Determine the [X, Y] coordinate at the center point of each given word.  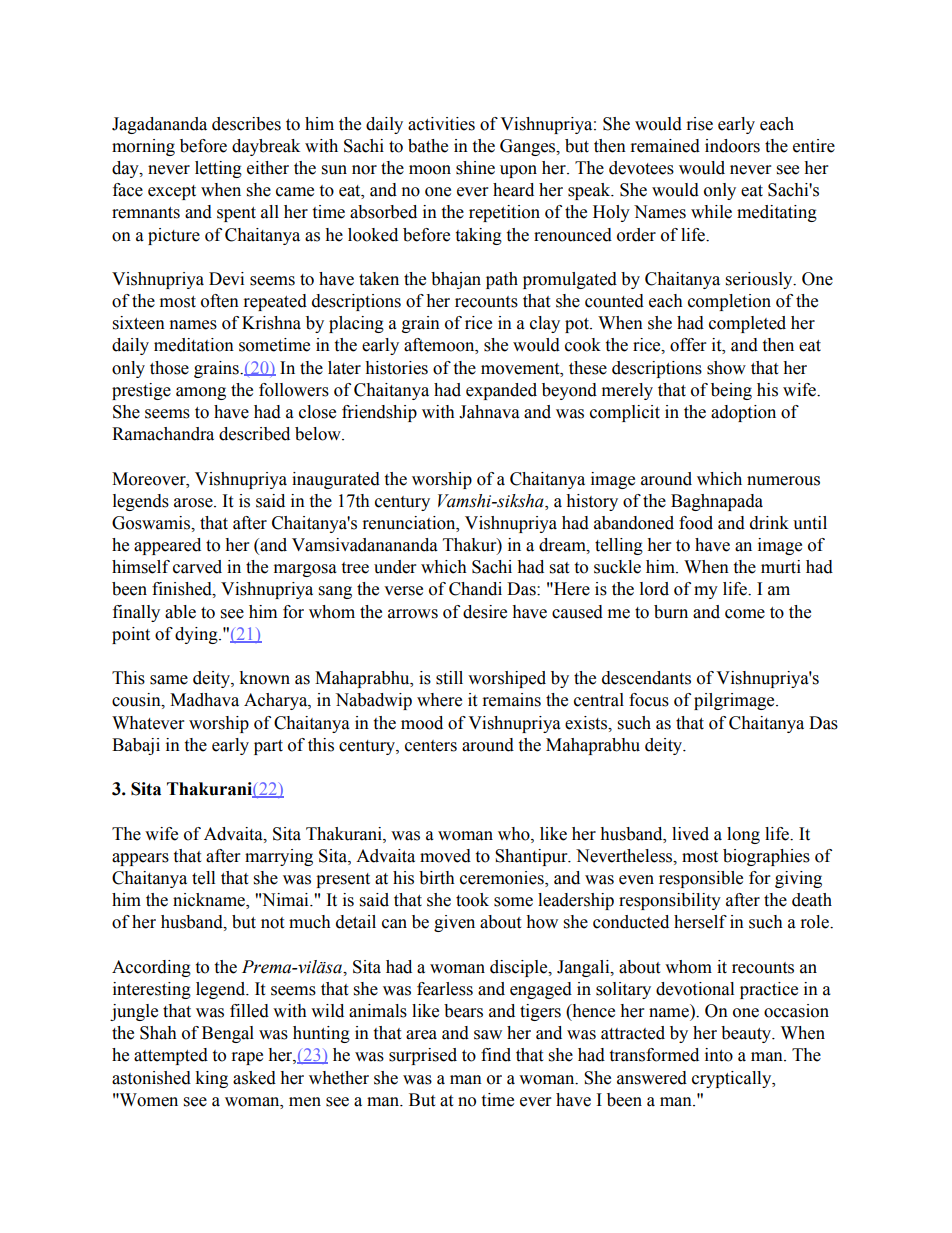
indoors [732, 146]
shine [475, 168]
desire [485, 612]
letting [218, 169]
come [745, 614]
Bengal [228, 1034]
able [180, 612]
